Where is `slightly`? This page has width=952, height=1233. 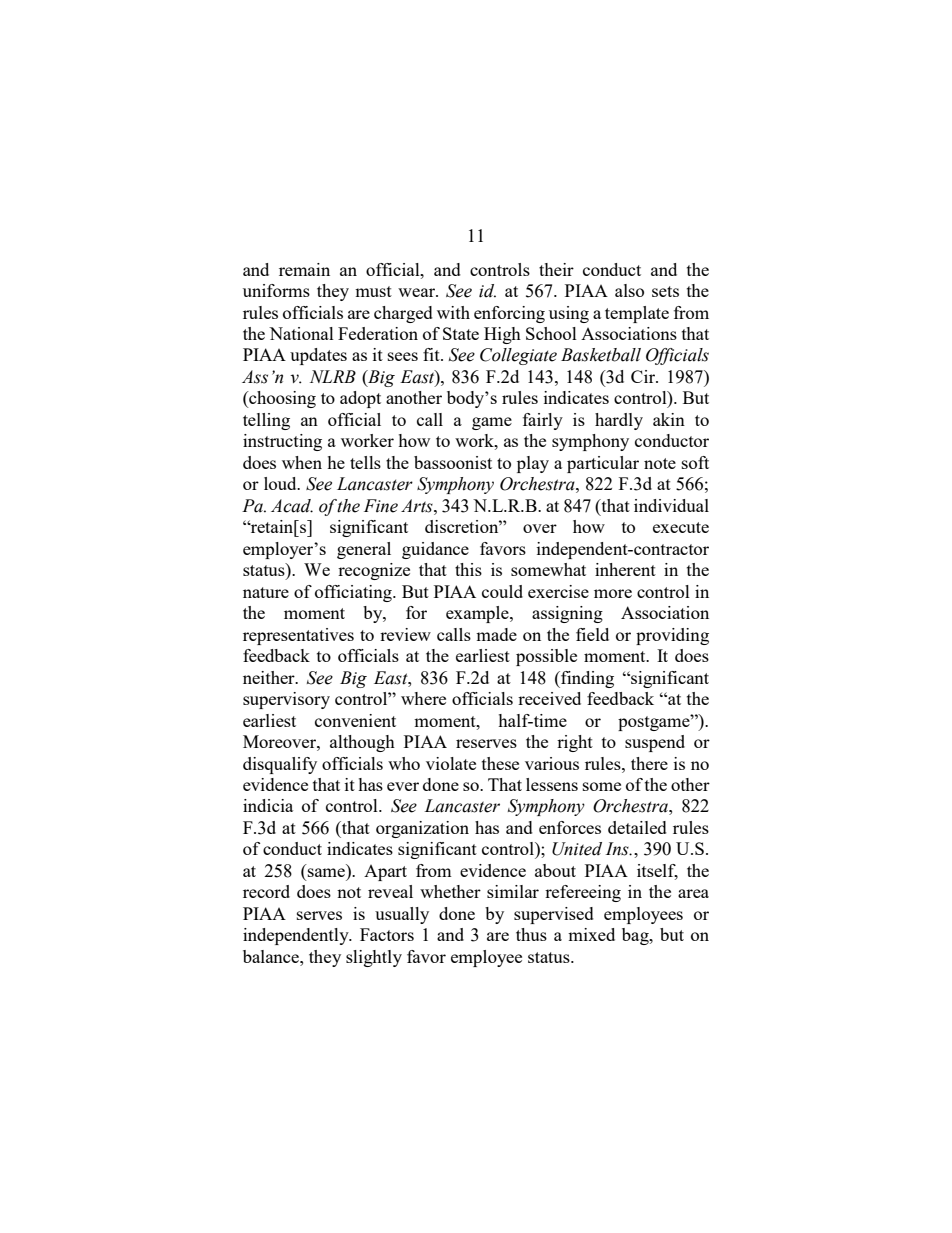
slightly is located at coordinates (374, 958).
